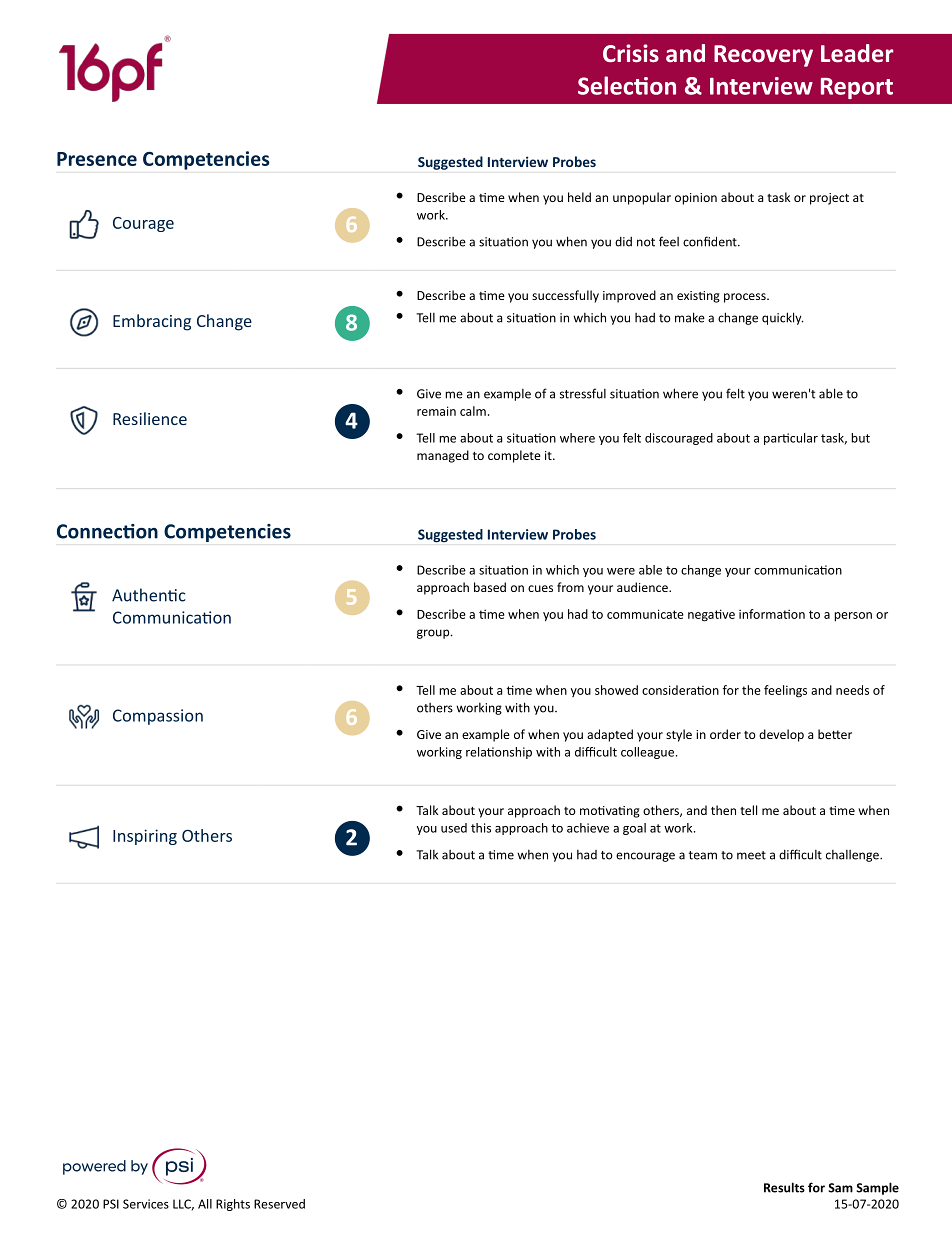  What do you see at coordinates (763, 56) in the screenshot?
I see `Recovery` at bounding box center [763, 56].
